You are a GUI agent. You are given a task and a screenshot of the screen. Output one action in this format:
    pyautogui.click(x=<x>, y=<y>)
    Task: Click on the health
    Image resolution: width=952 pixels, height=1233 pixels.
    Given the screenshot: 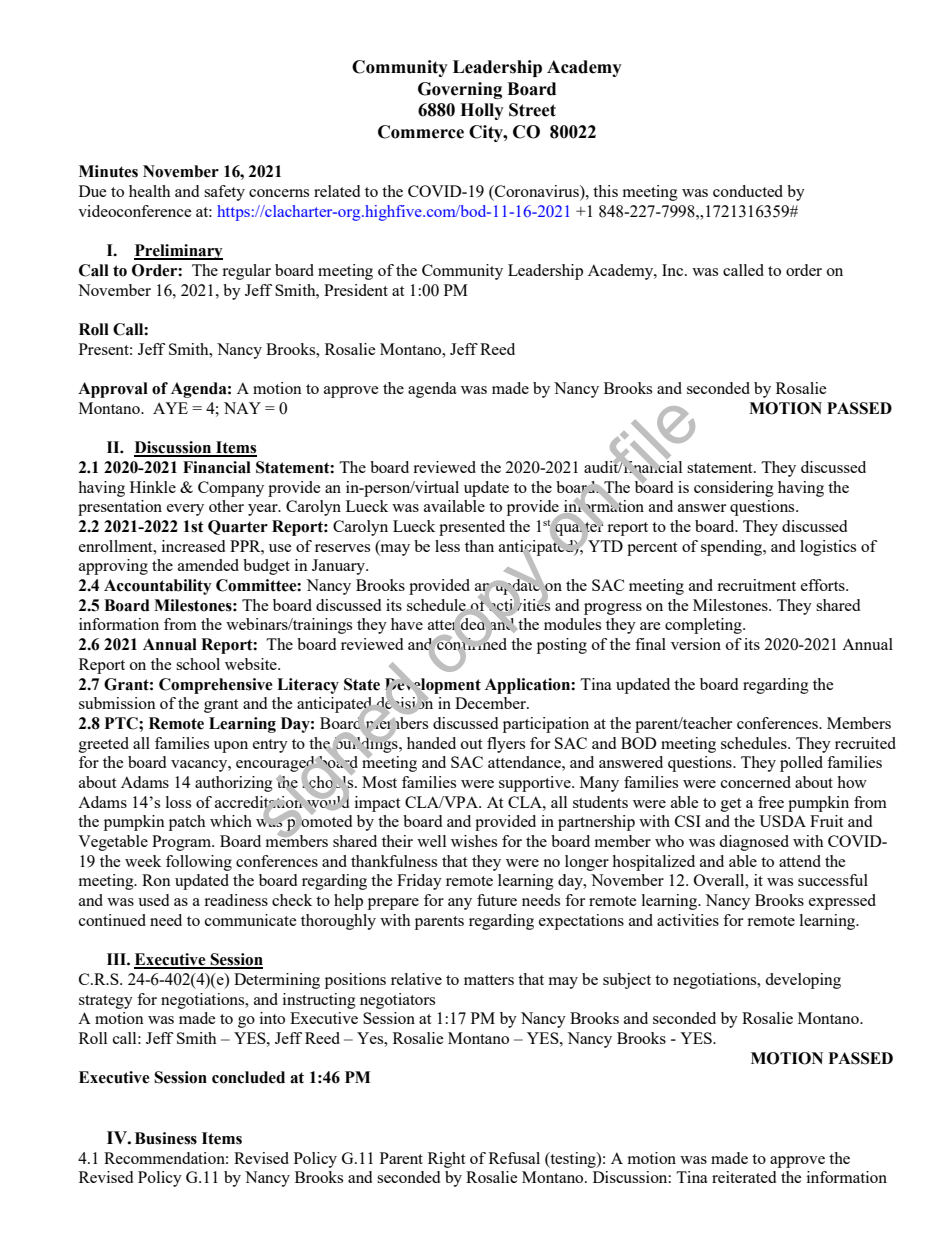 What is the action you would take?
    pyautogui.click(x=150, y=191)
